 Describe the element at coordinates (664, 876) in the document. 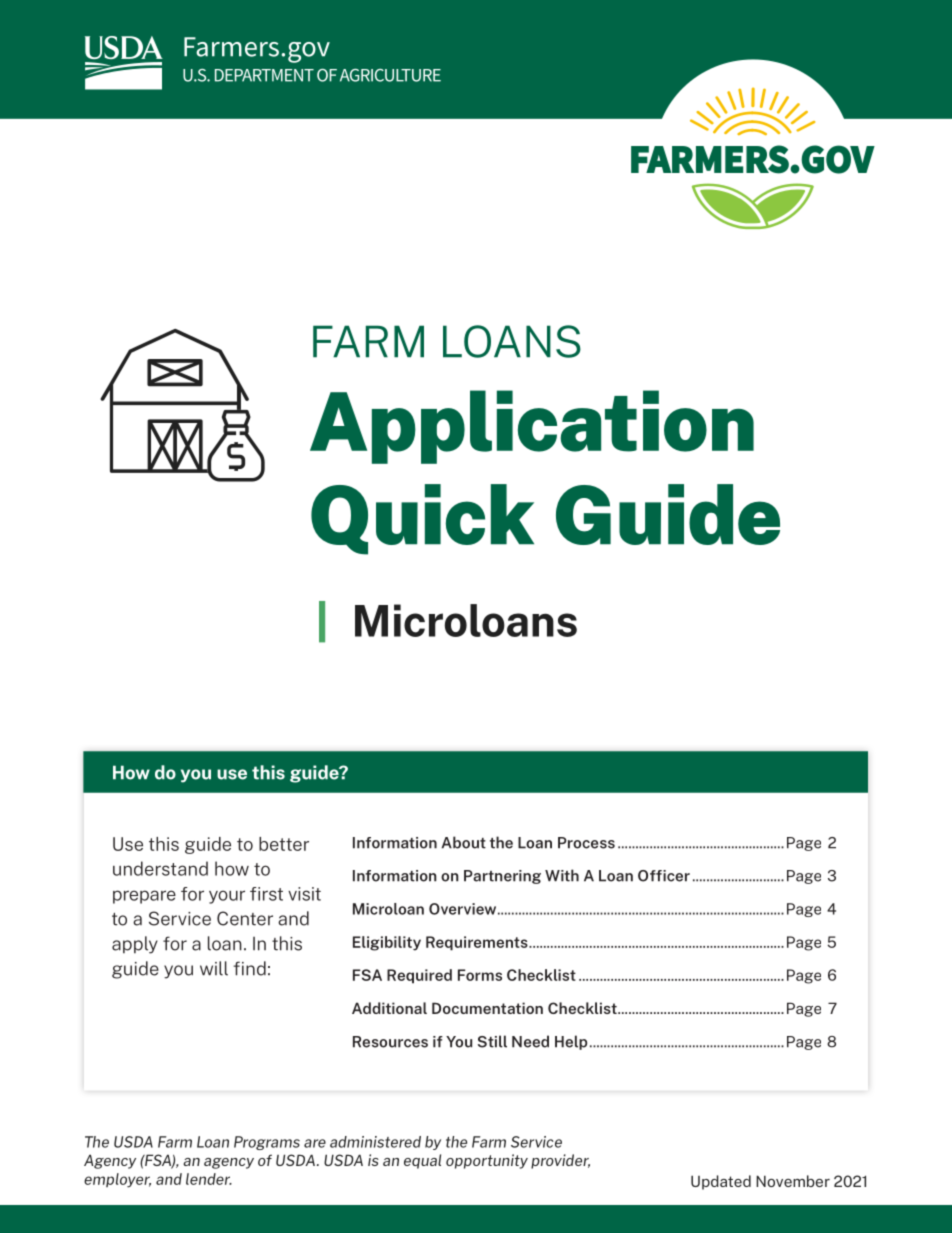

I see `Officer` at that location.
